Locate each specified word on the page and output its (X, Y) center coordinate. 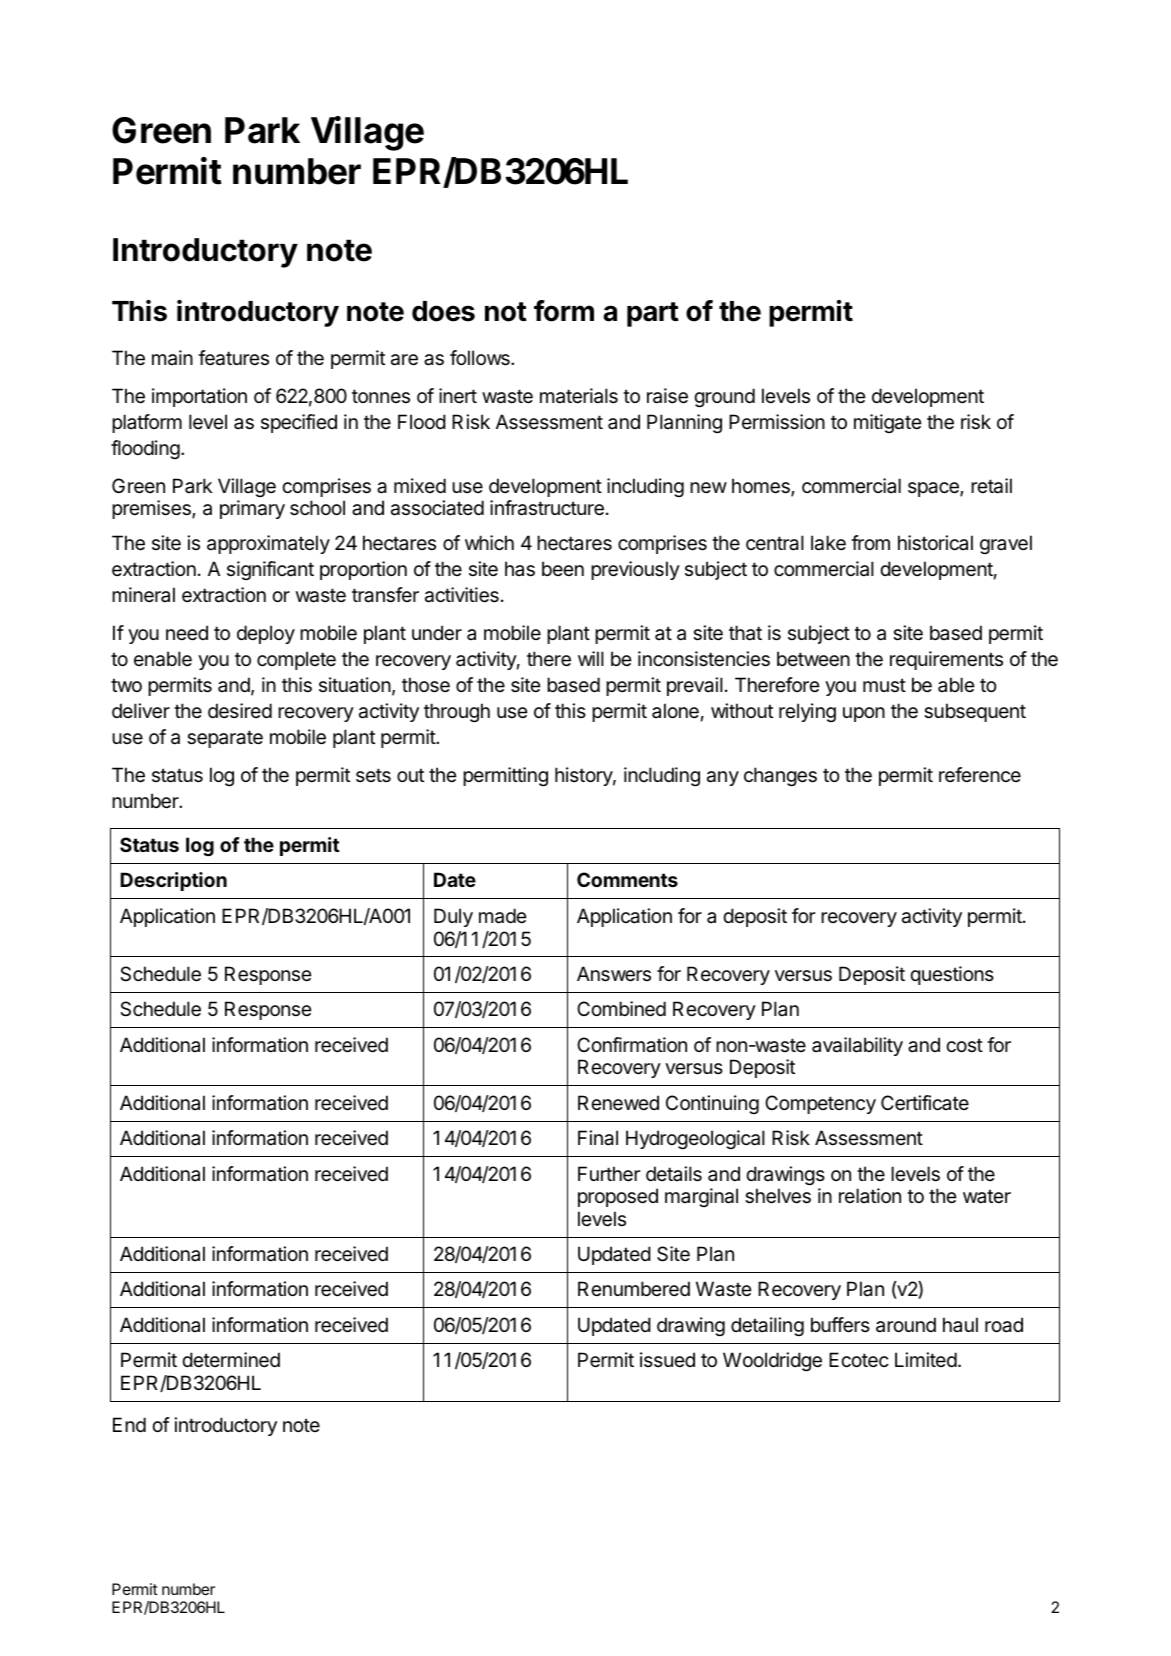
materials (579, 396)
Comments (627, 879)
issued (667, 1359)
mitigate (888, 423)
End (129, 1424)
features (233, 358)
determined (231, 1360)
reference (980, 775)
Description (173, 881)
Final (598, 1138)
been (563, 568)
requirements (946, 660)
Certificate (925, 1103)
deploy (266, 634)
